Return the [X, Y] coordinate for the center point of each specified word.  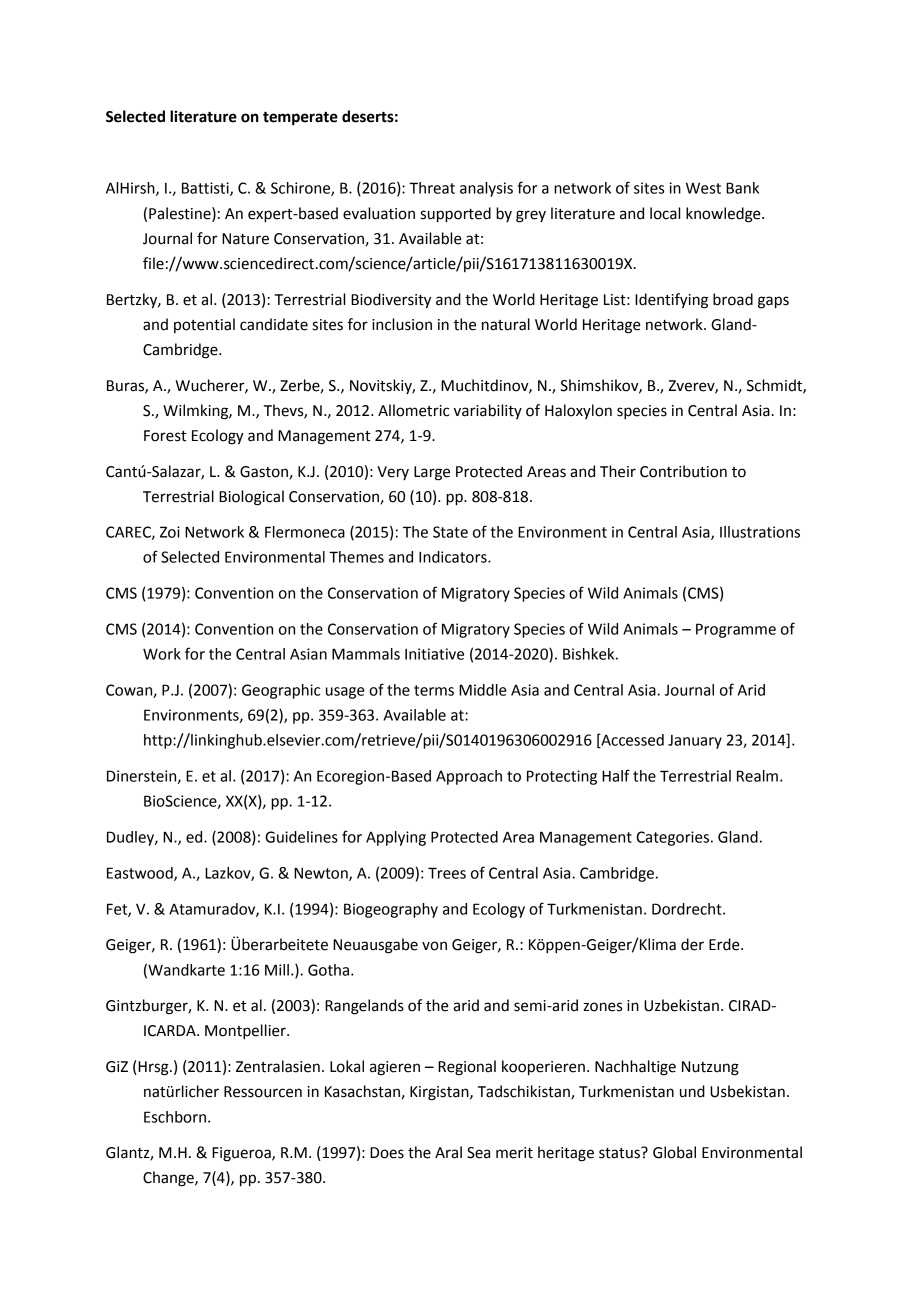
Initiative [434, 654]
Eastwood [141, 874]
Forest [165, 436]
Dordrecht [688, 909]
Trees [447, 873]
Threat [432, 188]
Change [169, 1179]
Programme [736, 630]
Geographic [281, 691]
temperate [300, 118]
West [703, 188]
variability [488, 411]
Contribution [683, 471]
